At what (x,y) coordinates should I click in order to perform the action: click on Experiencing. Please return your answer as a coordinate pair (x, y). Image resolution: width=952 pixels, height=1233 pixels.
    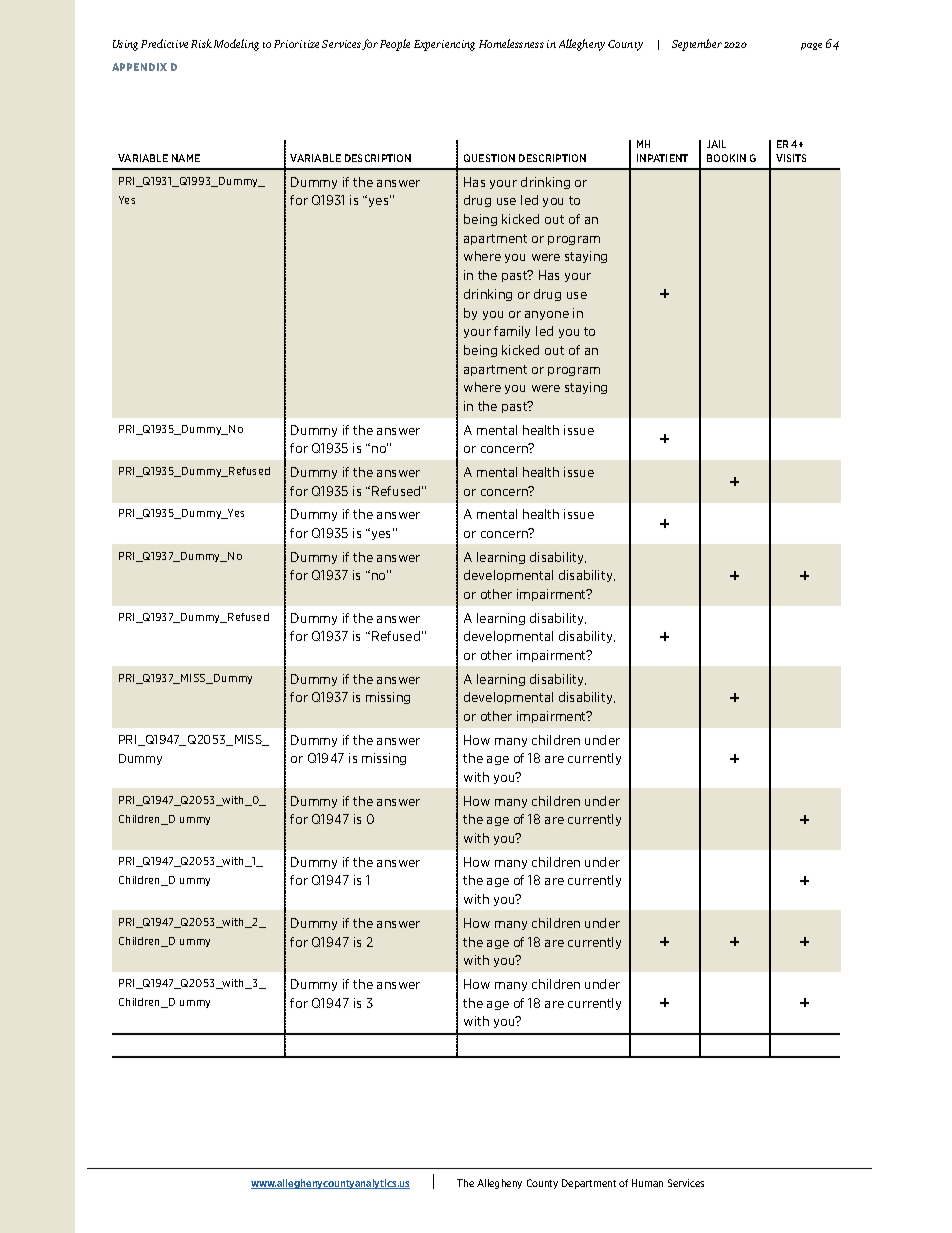
    Looking at the image, I should click on (444, 45).
